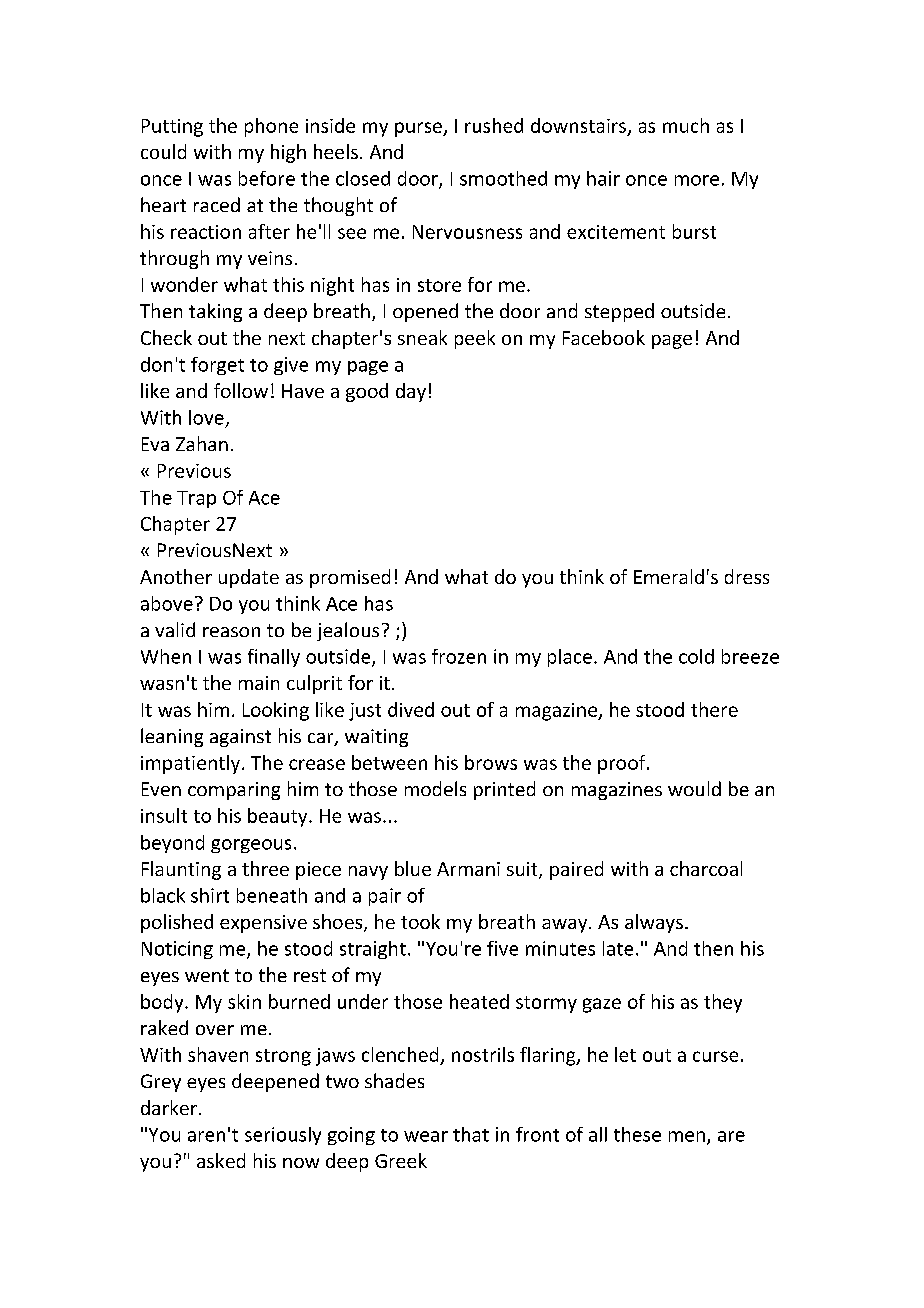 This image has width=924, height=1308. I want to click on comparing, so click(234, 791).
